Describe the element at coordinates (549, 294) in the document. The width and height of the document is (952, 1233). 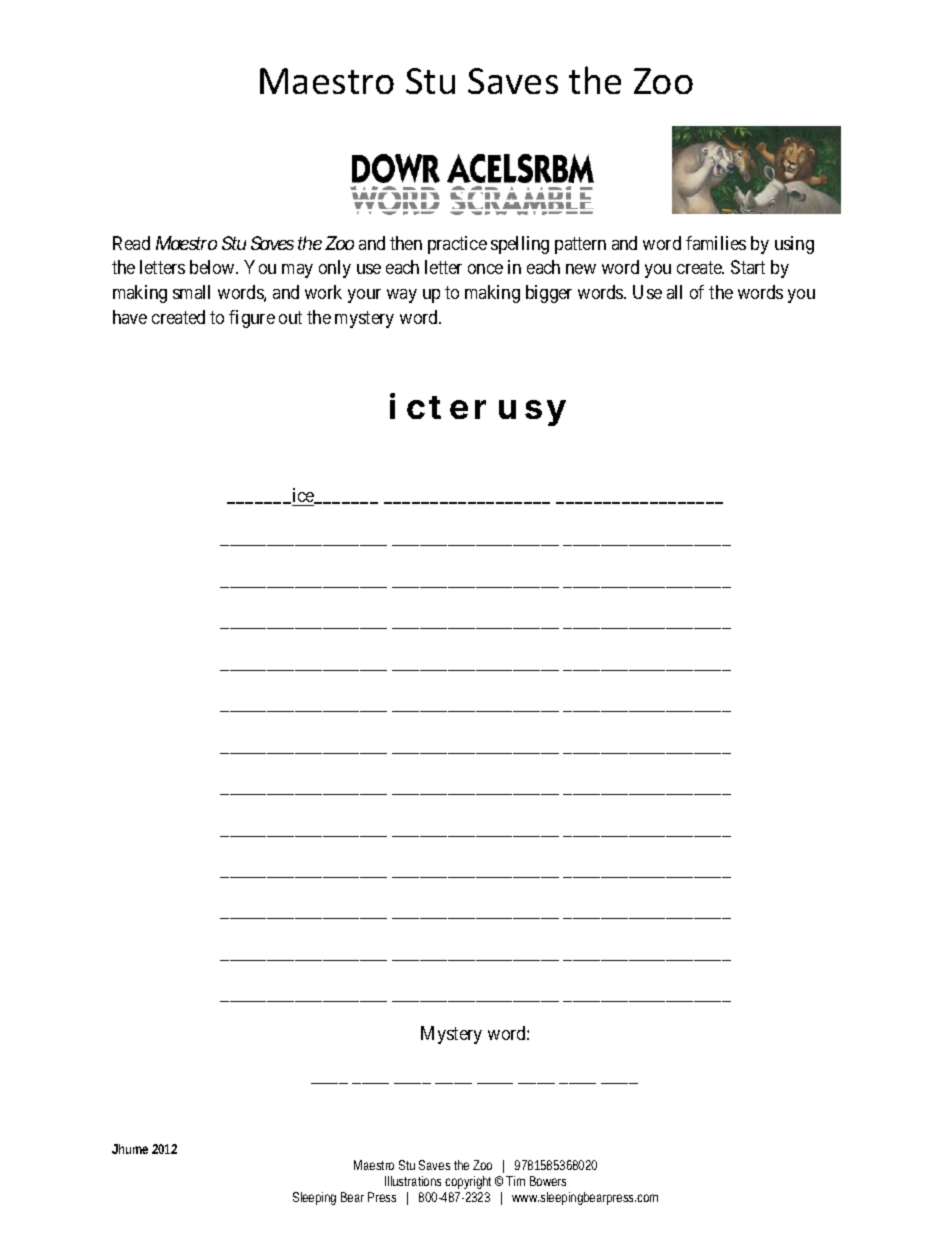
I see `bigger` at that location.
